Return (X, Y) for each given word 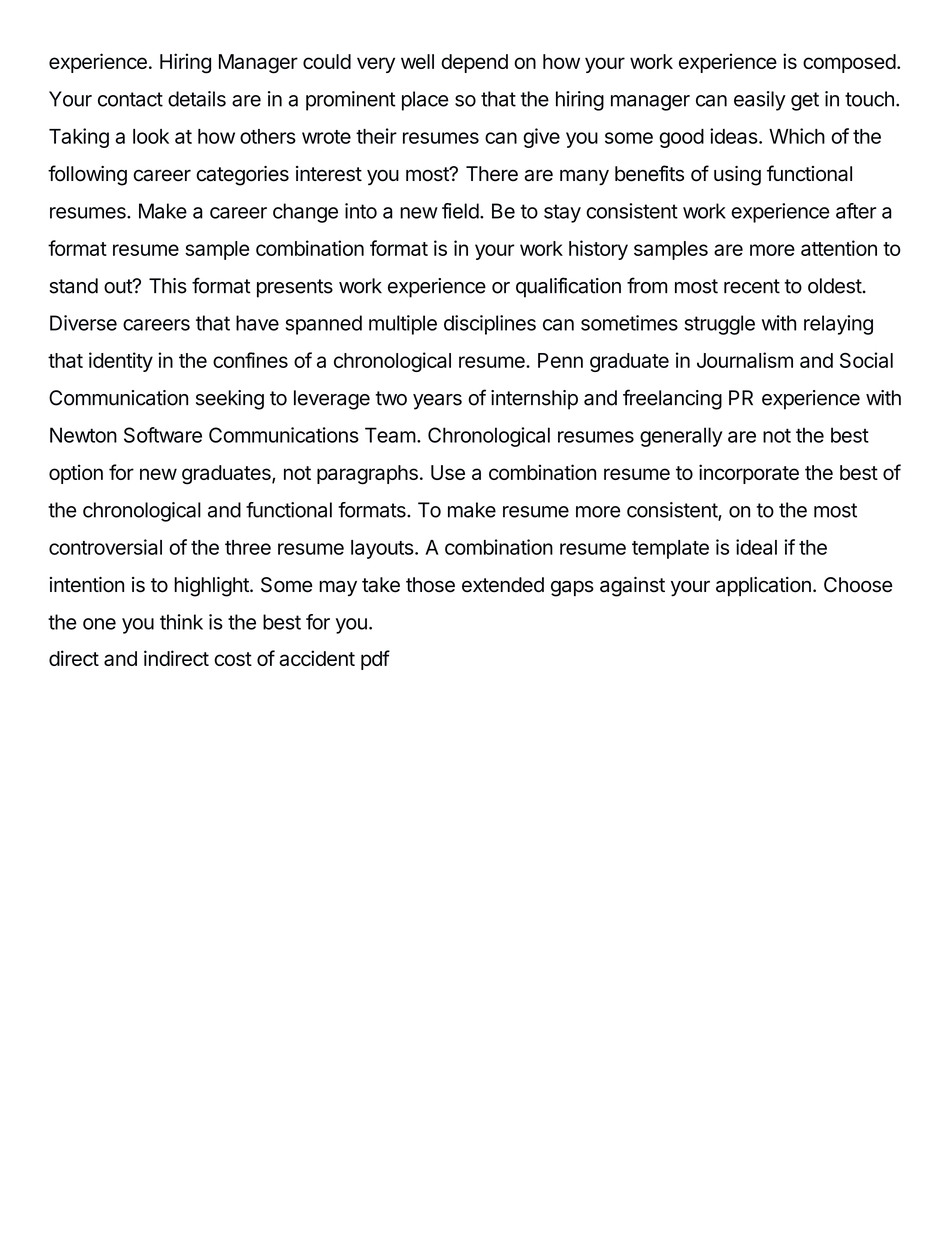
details (197, 99)
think (181, 622)
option (76, 474)
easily (760, 101)
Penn (560, 360)
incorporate (749, 474)
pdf (375, 660)
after (856, 211)
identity (121, 362)
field (460, 211)
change (305, 213)
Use (448, 472)
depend (474, 63)
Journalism (745, 360)
